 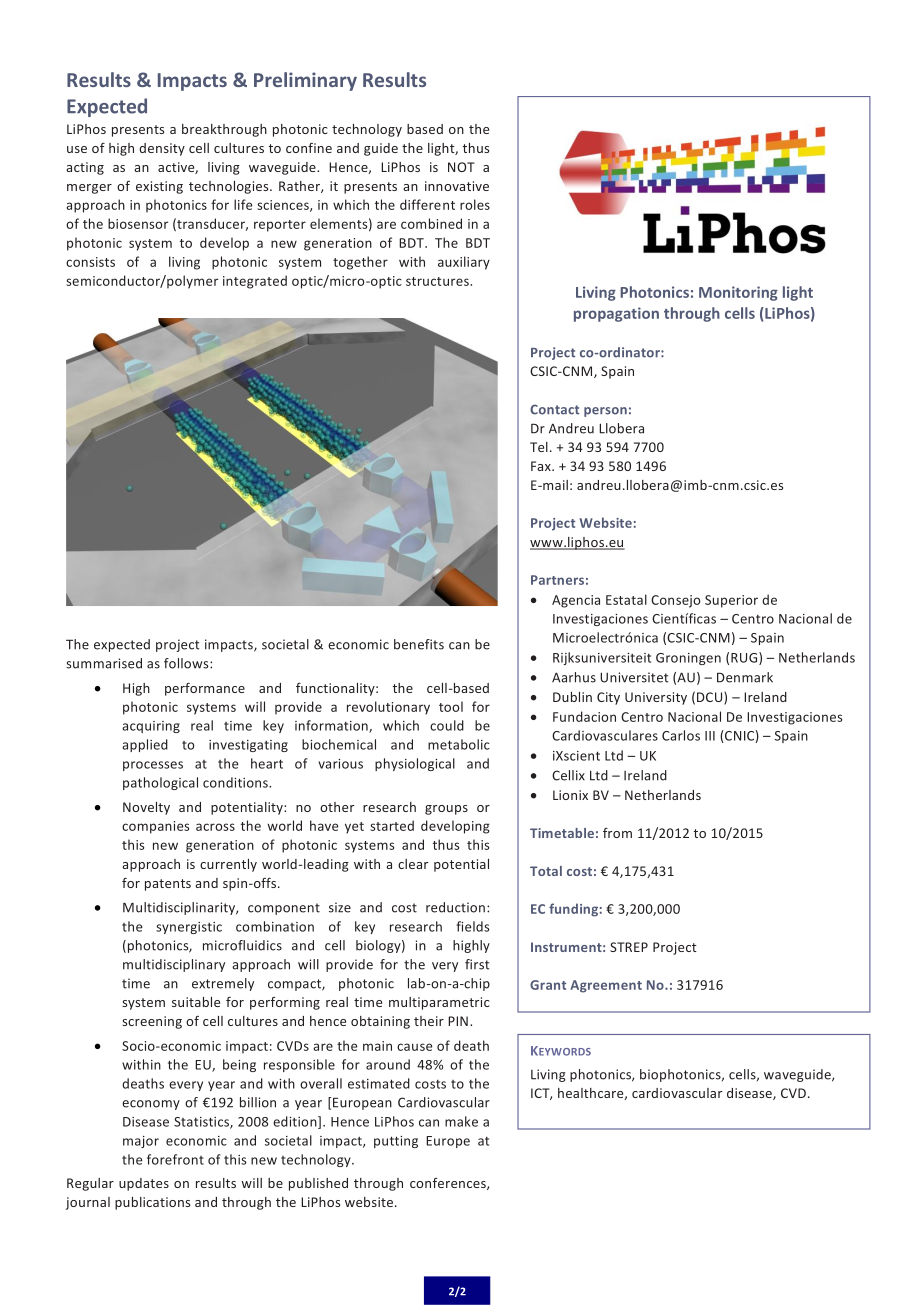 I want to click on conferences, so click(x=449, y=1184).
